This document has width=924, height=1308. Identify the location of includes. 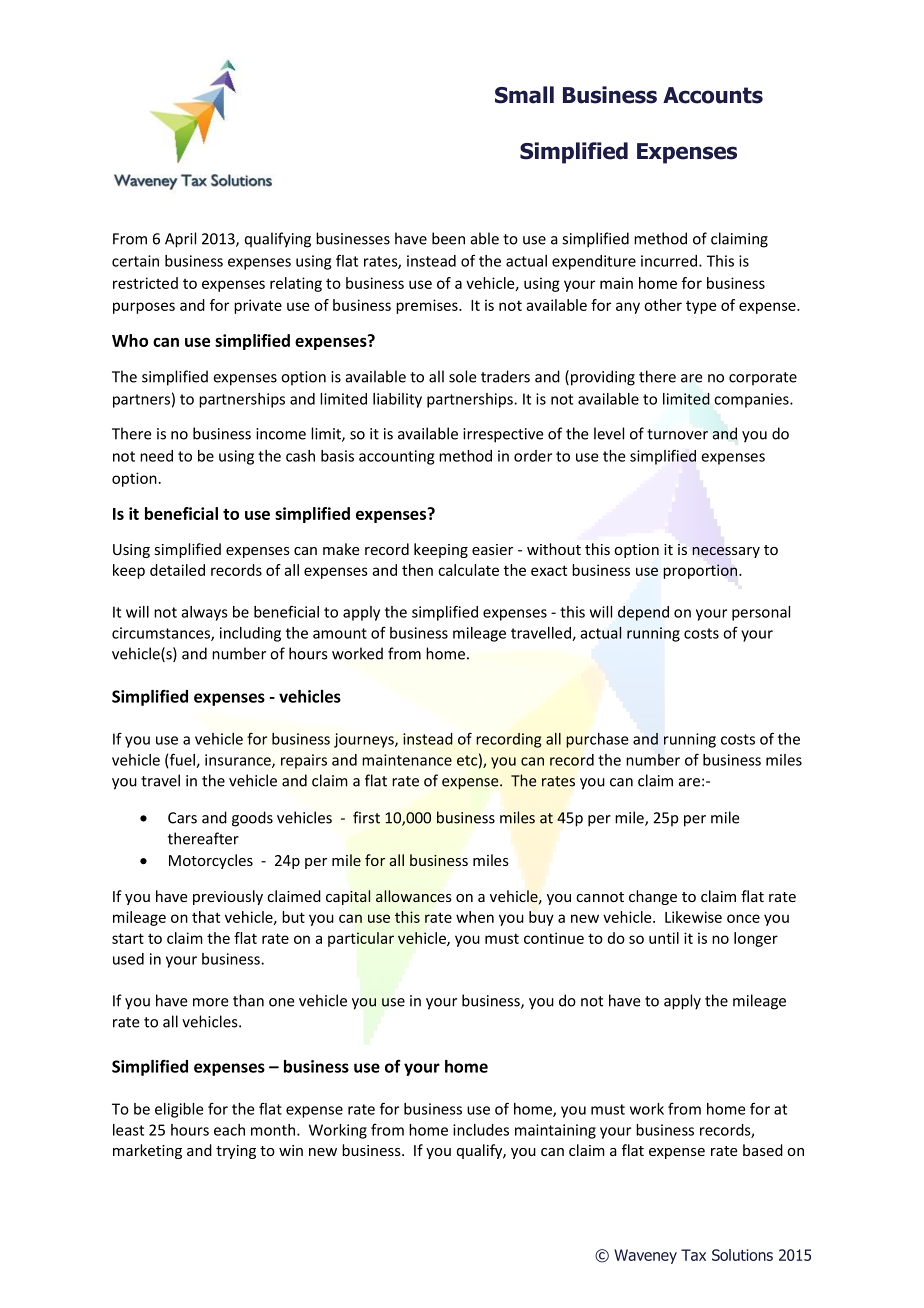
(481, 1130).
